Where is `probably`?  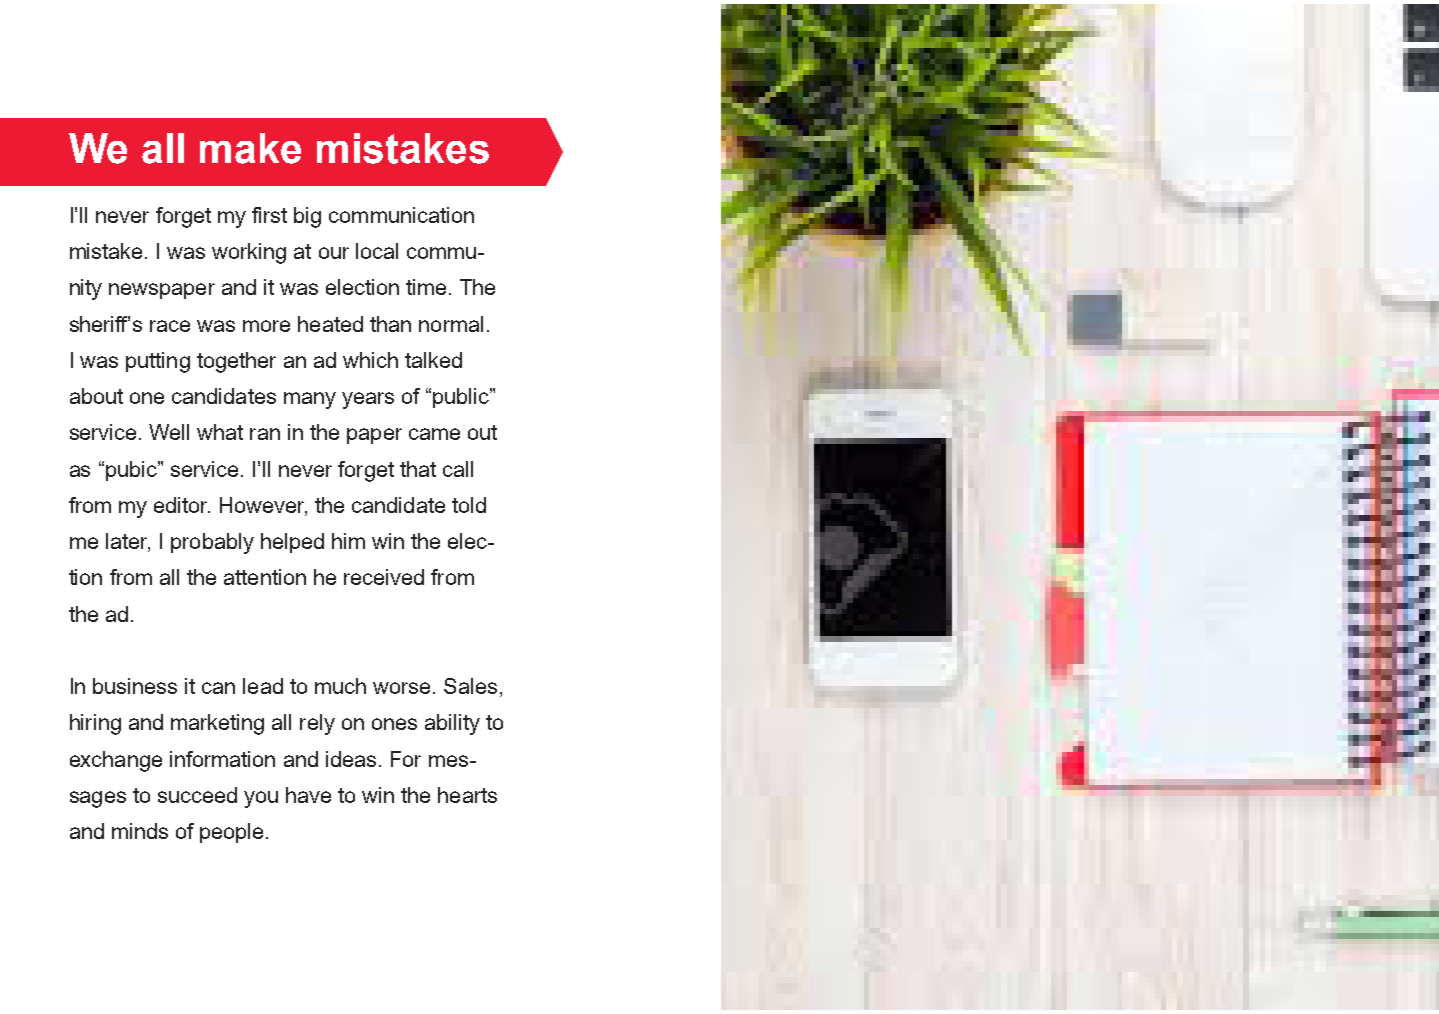 probably is located at coordinates (212, 543).
